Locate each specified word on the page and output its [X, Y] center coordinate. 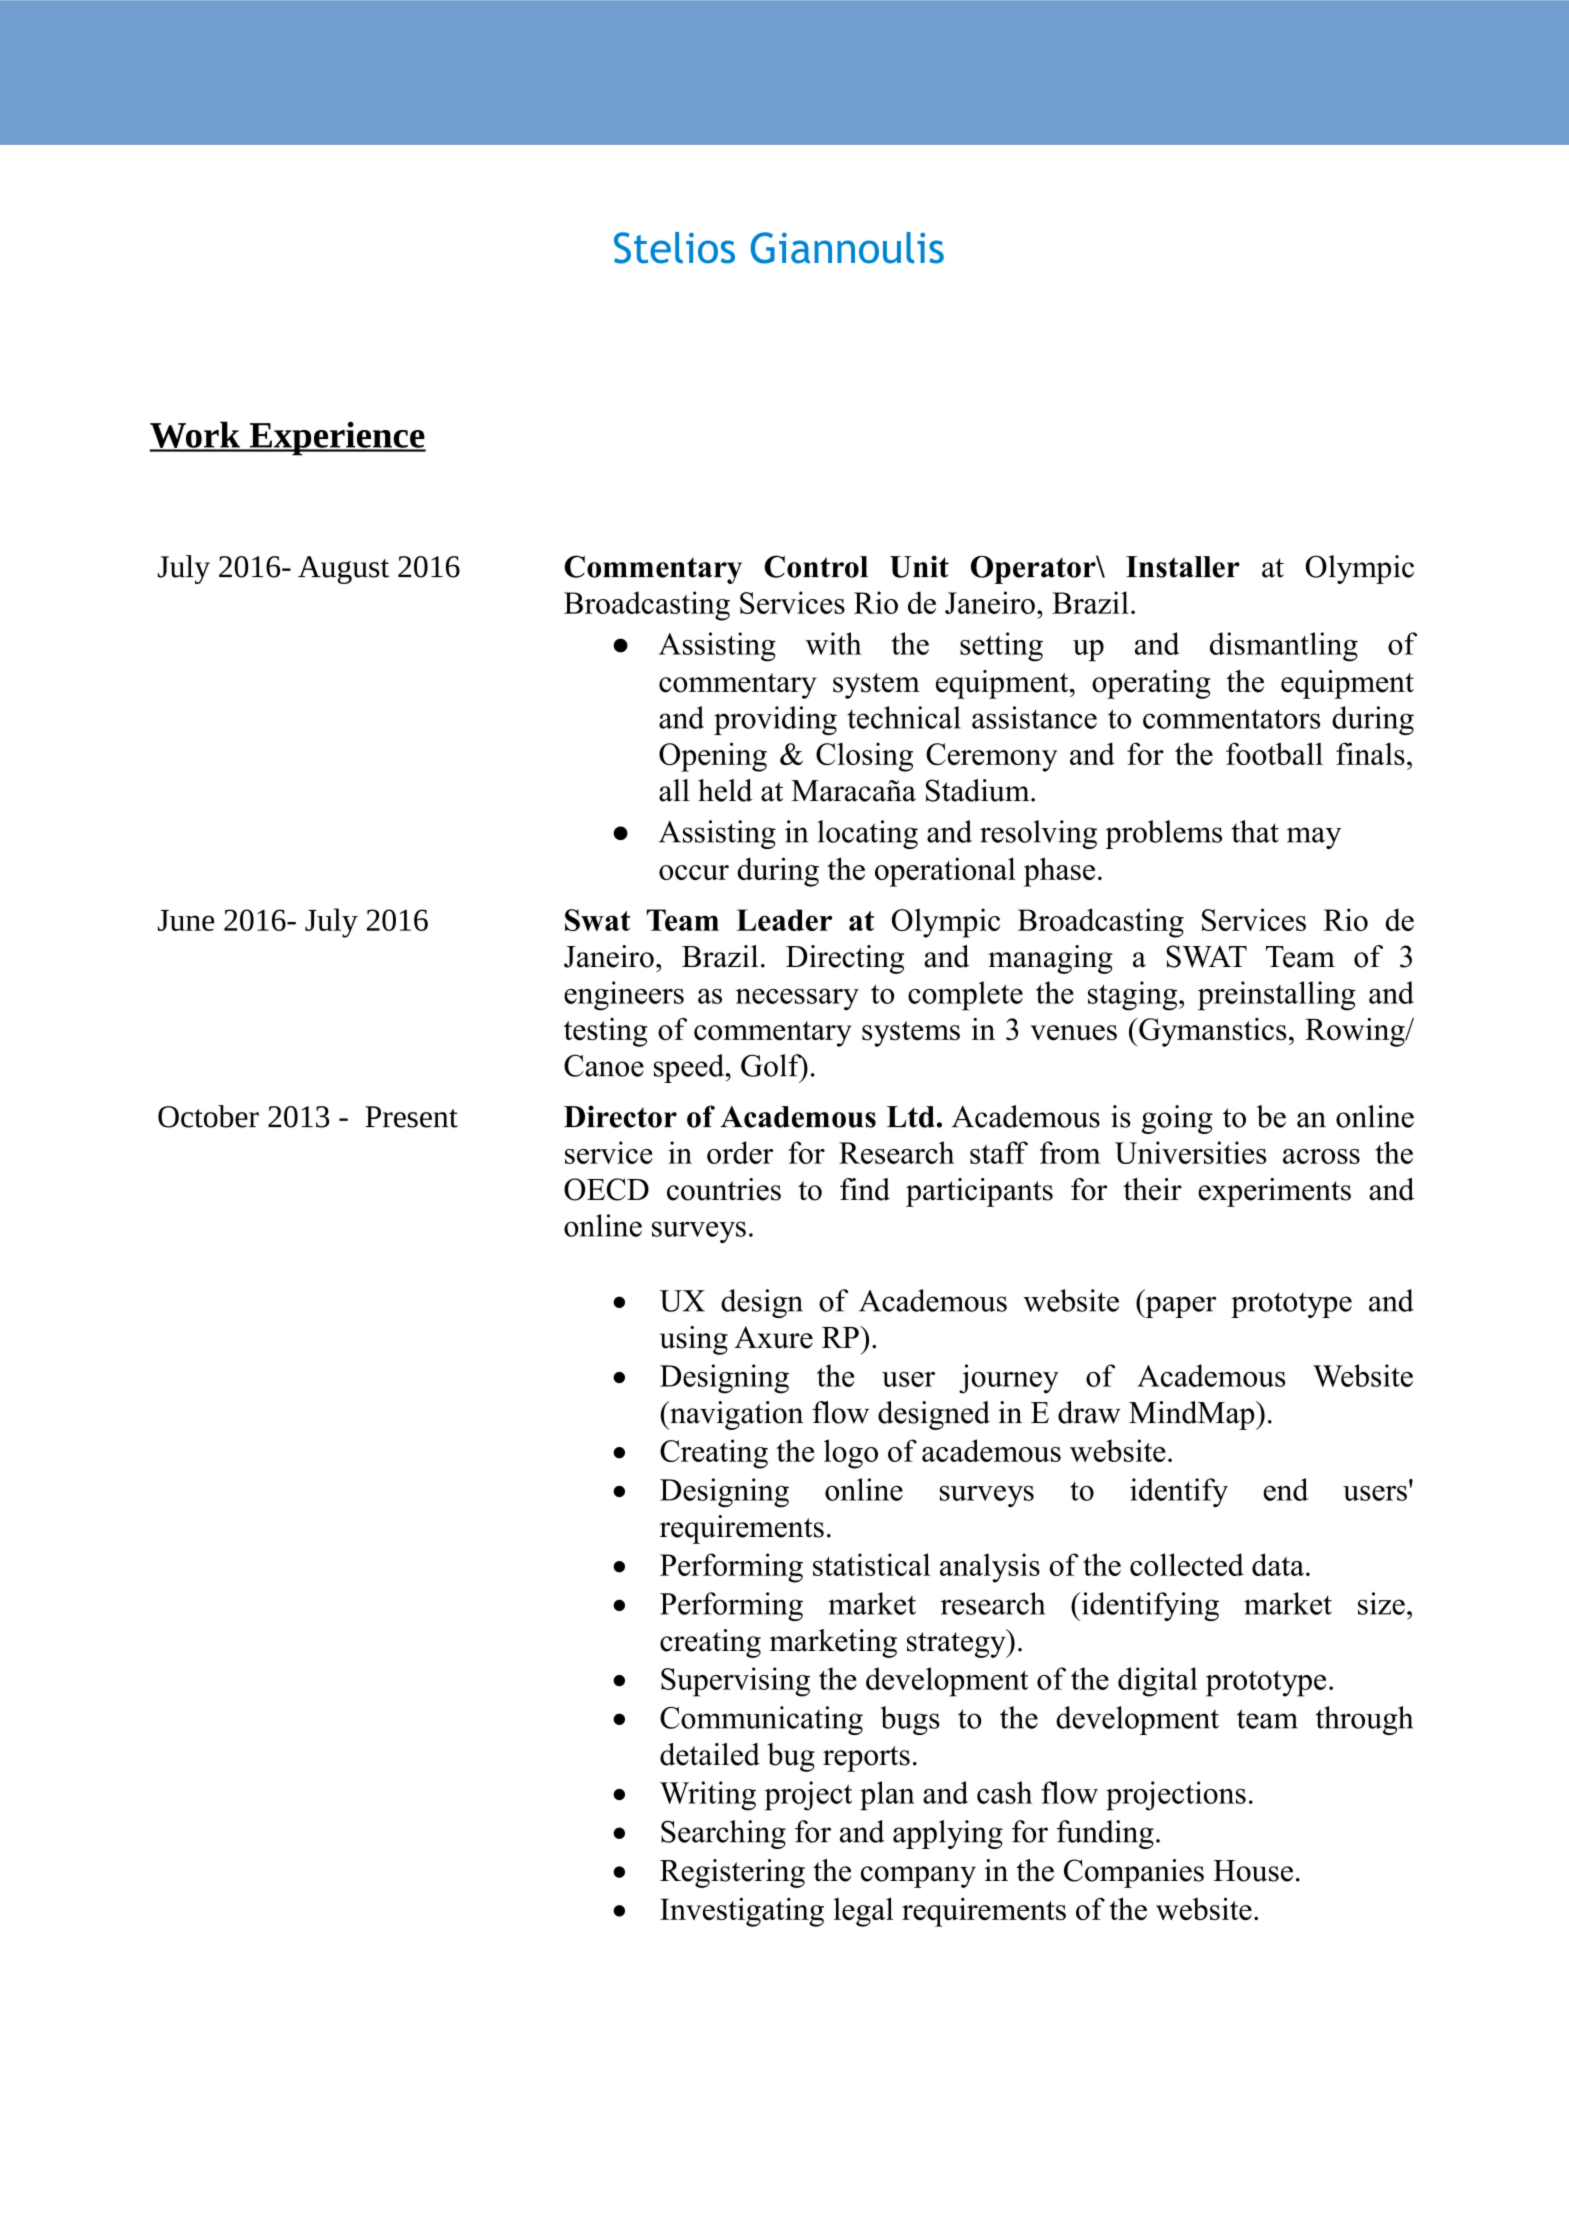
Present [411, 1117]
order [740, 1152]
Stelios [674, 248]
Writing [708, 1796]
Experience [336, 438]
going [1177, 1119]
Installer [1183, 567]
